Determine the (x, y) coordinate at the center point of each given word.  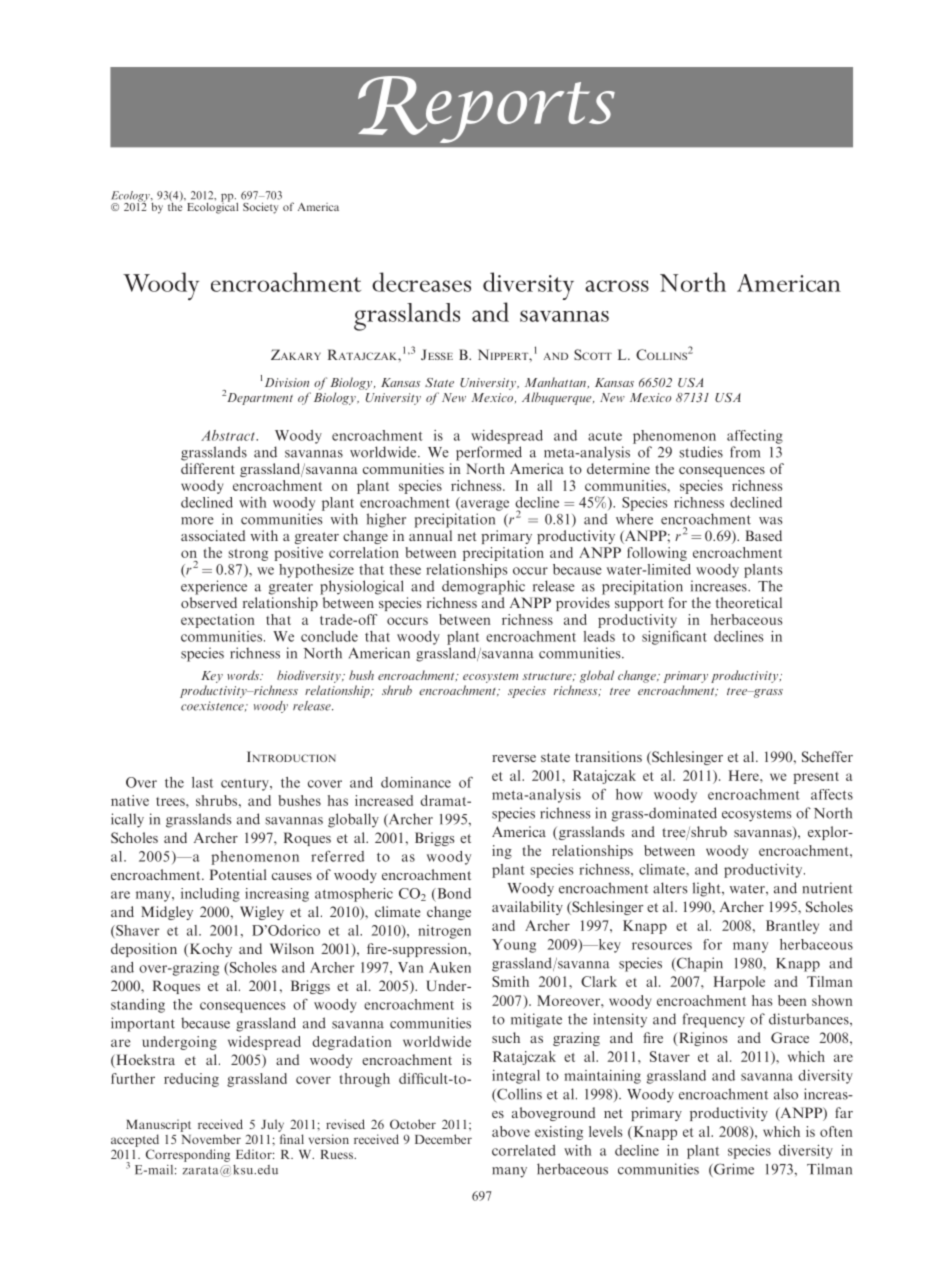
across (617, 286)
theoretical (749, 602)
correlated (524, 1150)
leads (599, 636)
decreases (421, 282)
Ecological (212, 207)
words (244, 675)
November (211, 1139)
